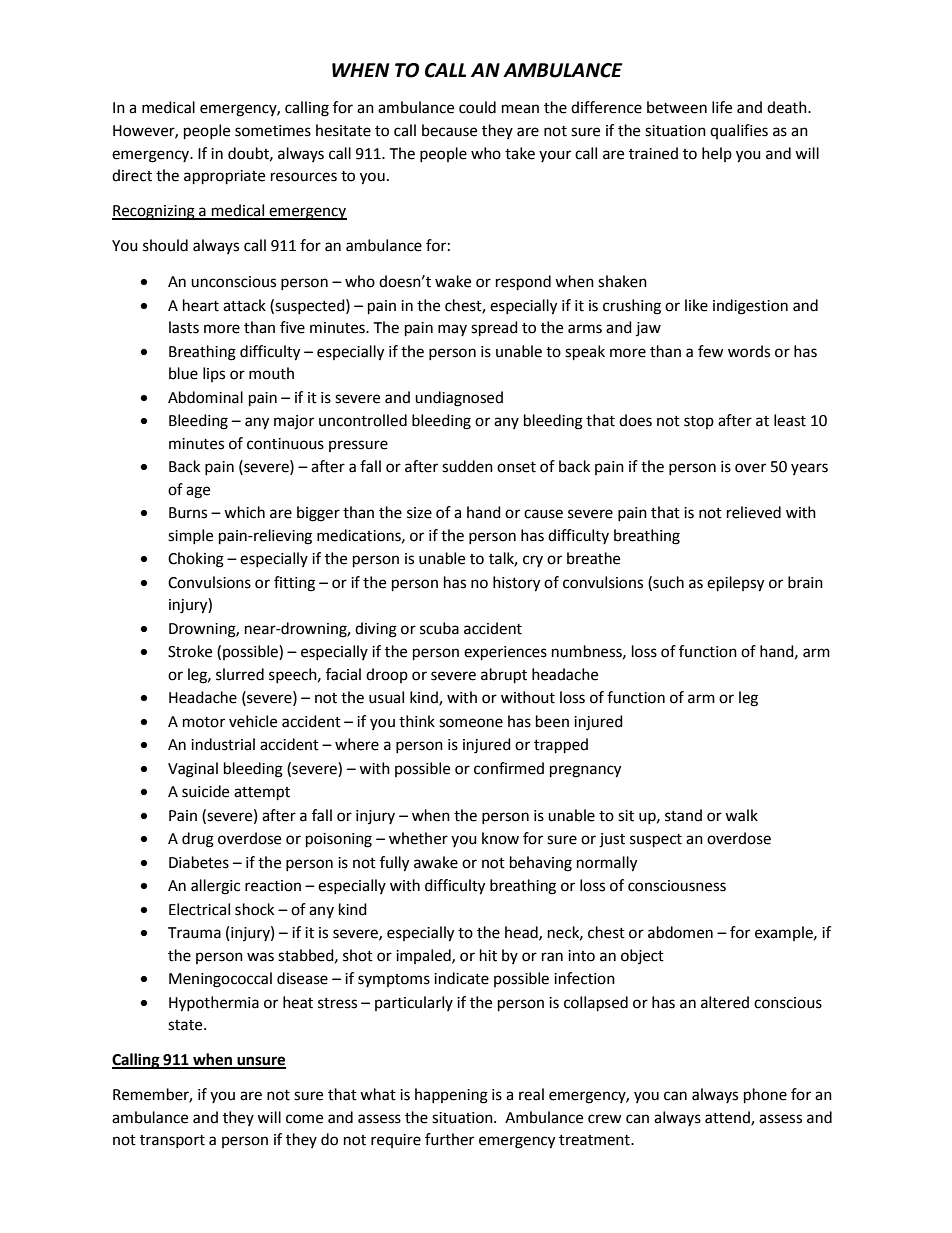 This document has width=952, height=1233. Describe the element at coordinates (452, 330) in the document. I see `may` at that location.
